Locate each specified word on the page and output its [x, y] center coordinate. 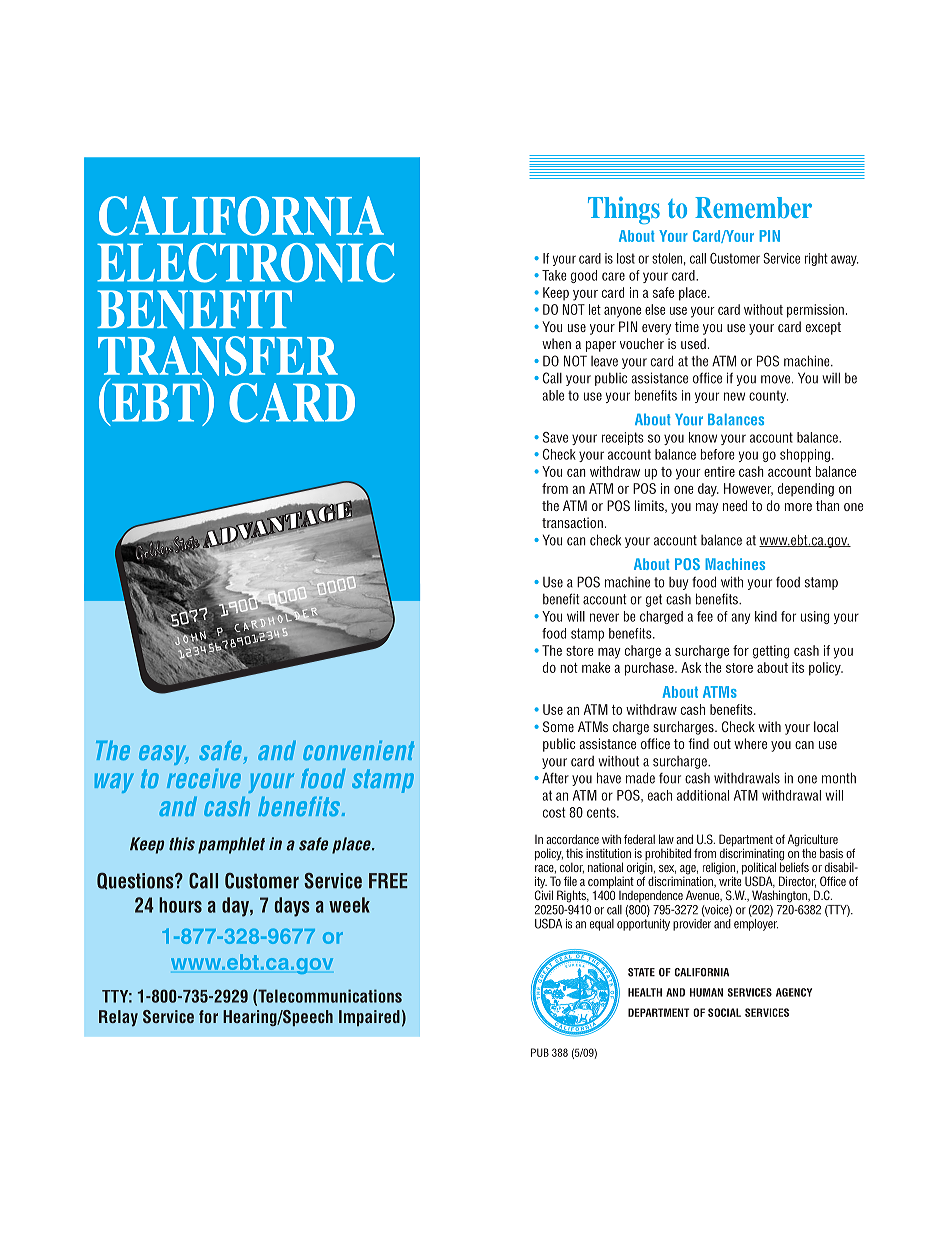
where [750, 743]
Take [554, 275]
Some [558, 726]
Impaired [369, 1018]
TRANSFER [218, 356]
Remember [753, 207]
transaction [572, 522]
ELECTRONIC [246, 263]
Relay [118, 1018]
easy [164, 755]
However [748, 489]
